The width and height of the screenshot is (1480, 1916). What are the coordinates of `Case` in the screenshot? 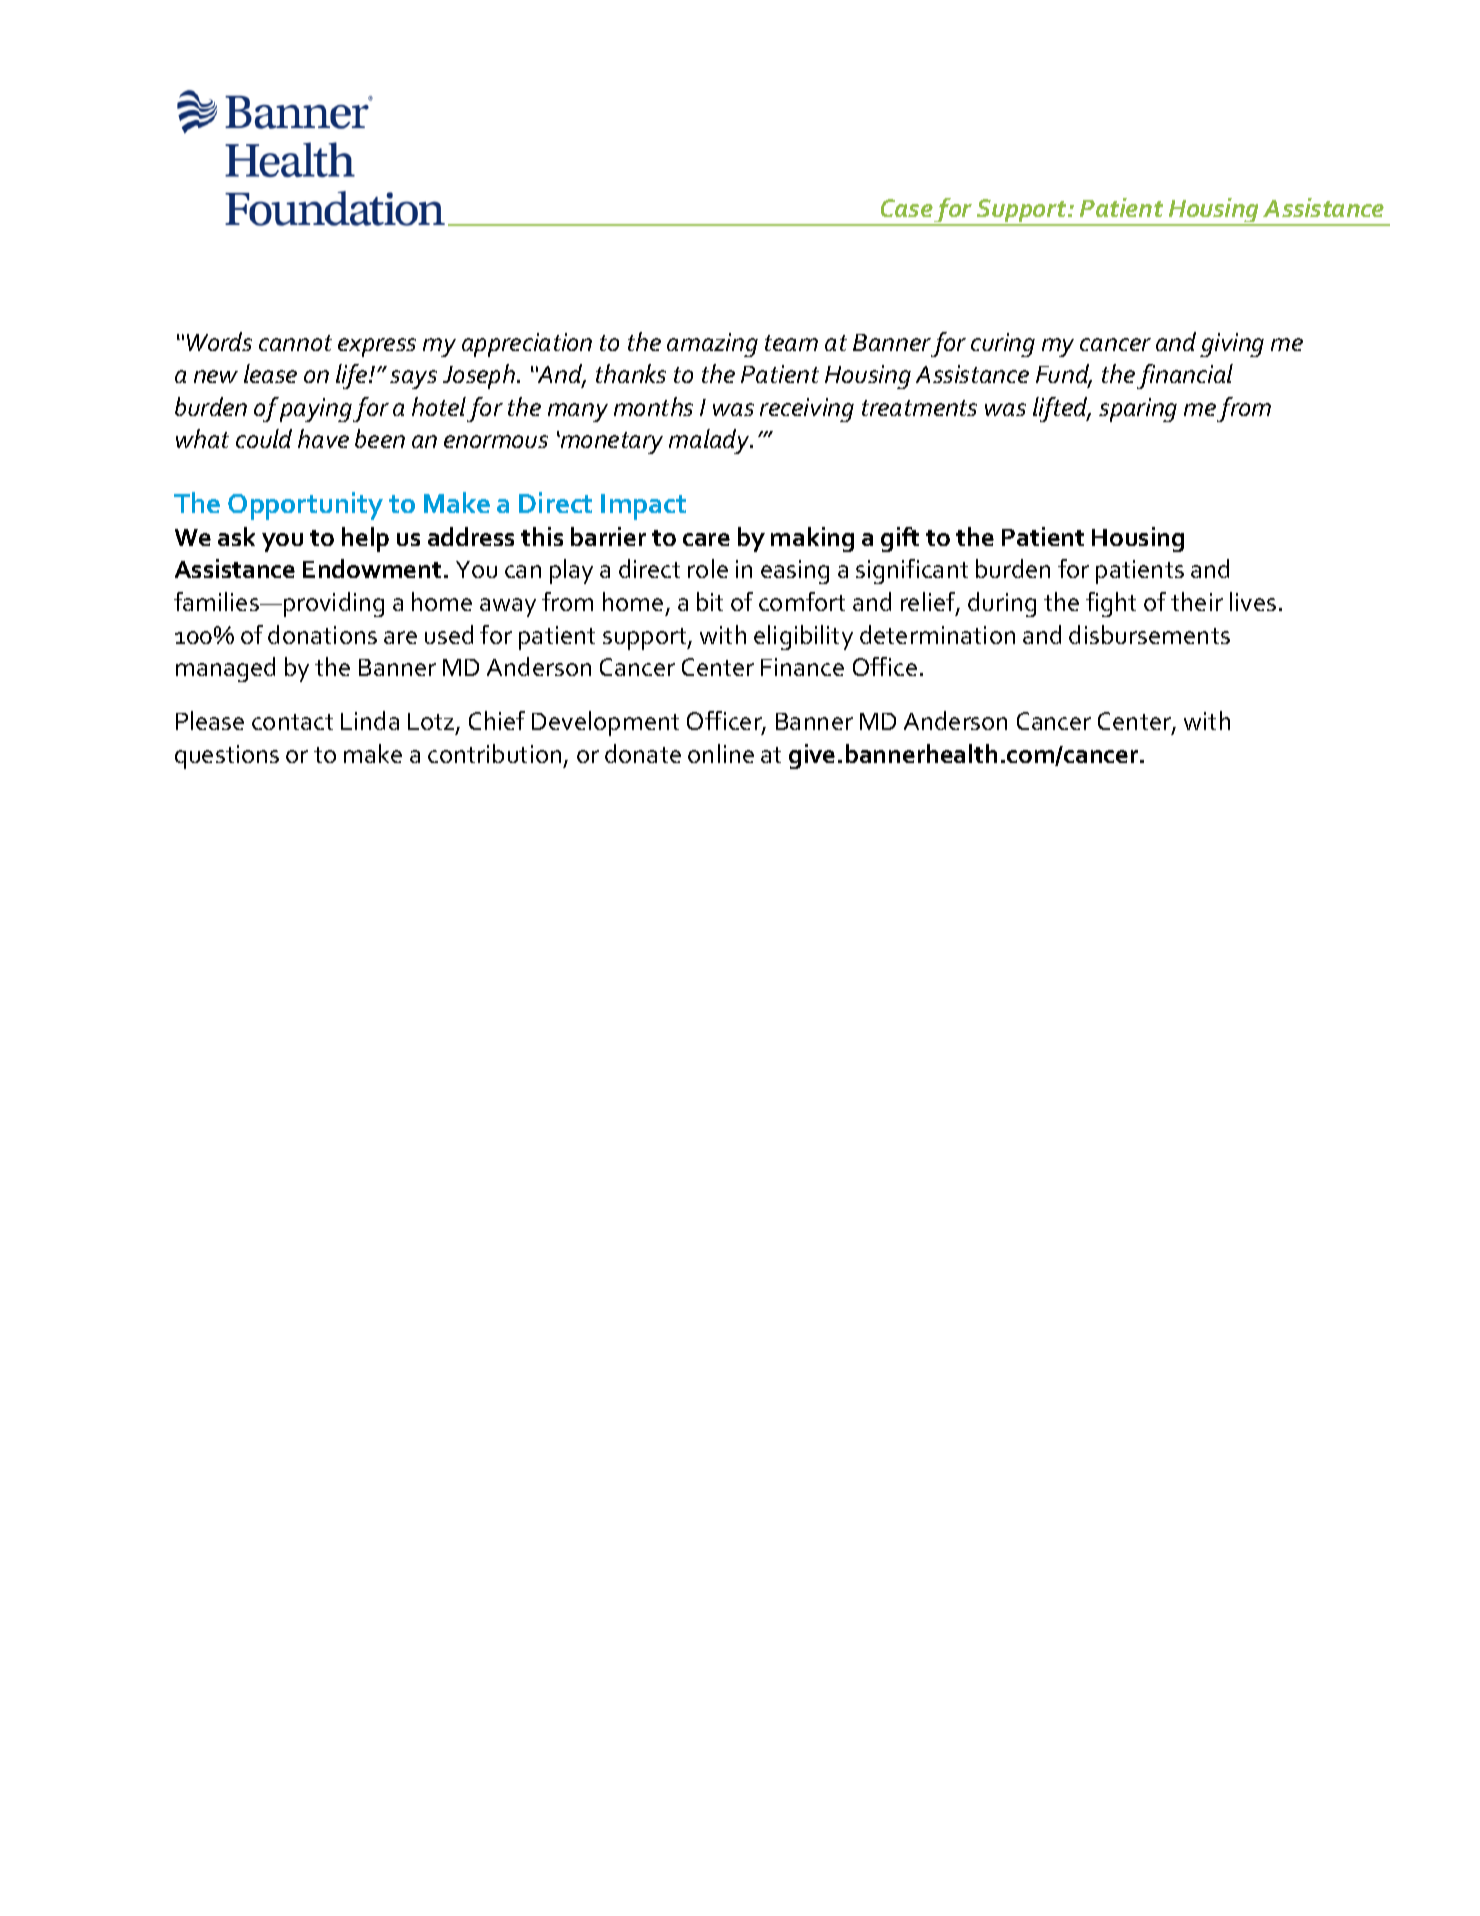 It's located at (907, 208).
